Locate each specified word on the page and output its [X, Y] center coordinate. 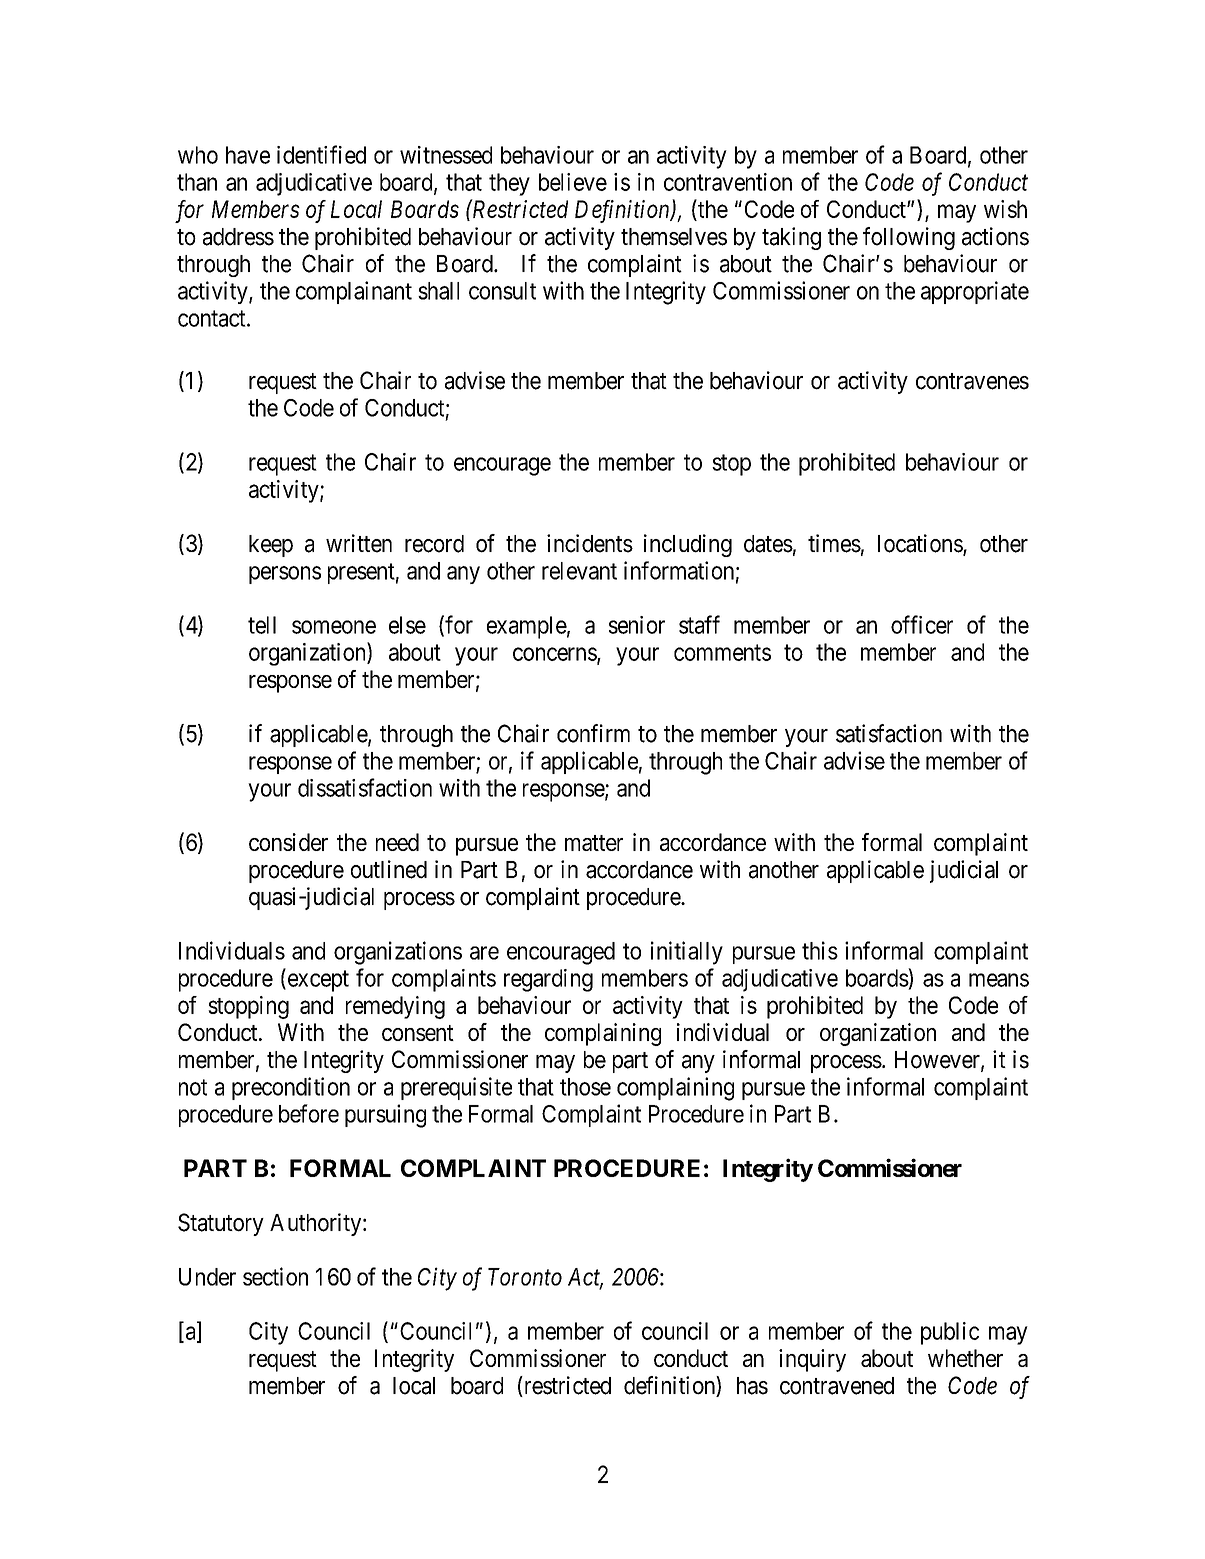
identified [321, 154]
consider [288, 842]
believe [573, 182]
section [275, 1276]
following [909, 238]
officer [922, 624]
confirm [593, 733]
